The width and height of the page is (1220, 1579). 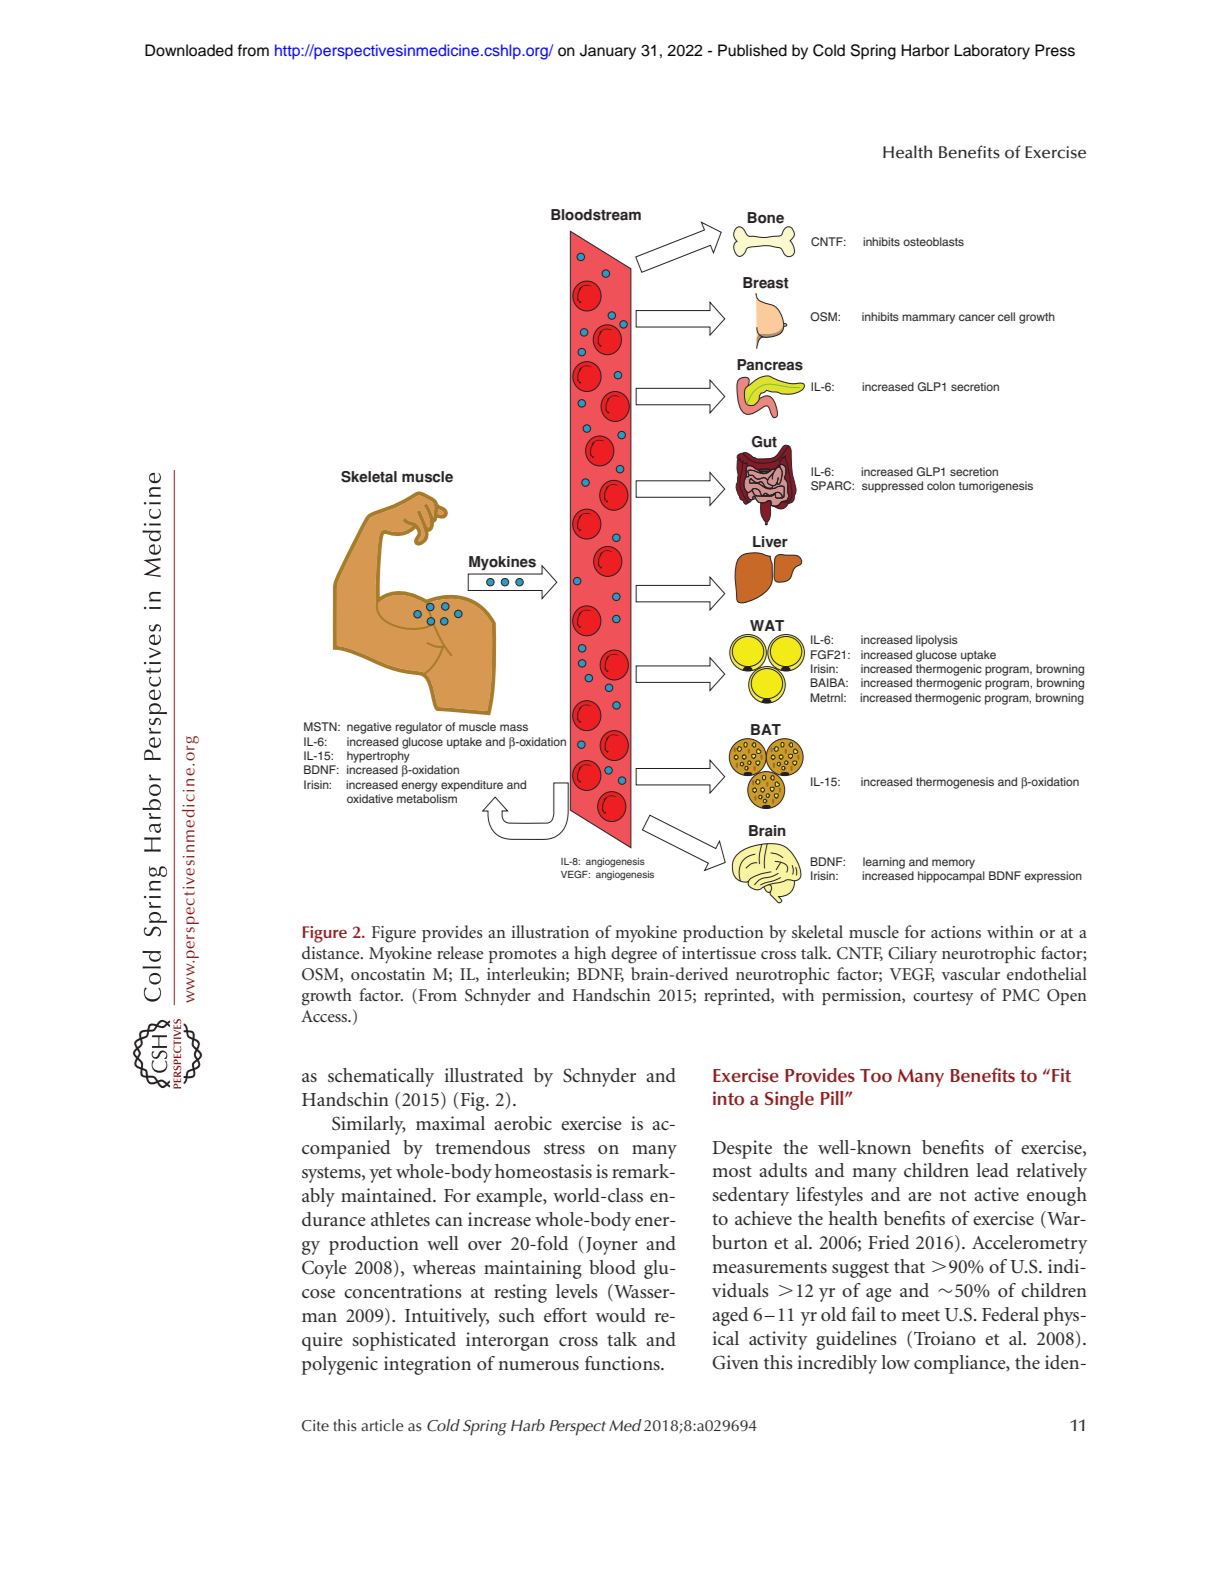 What do you see at coordinates (896, 1362) in the page?
I see `low` at bounding box center [896, 1362].
